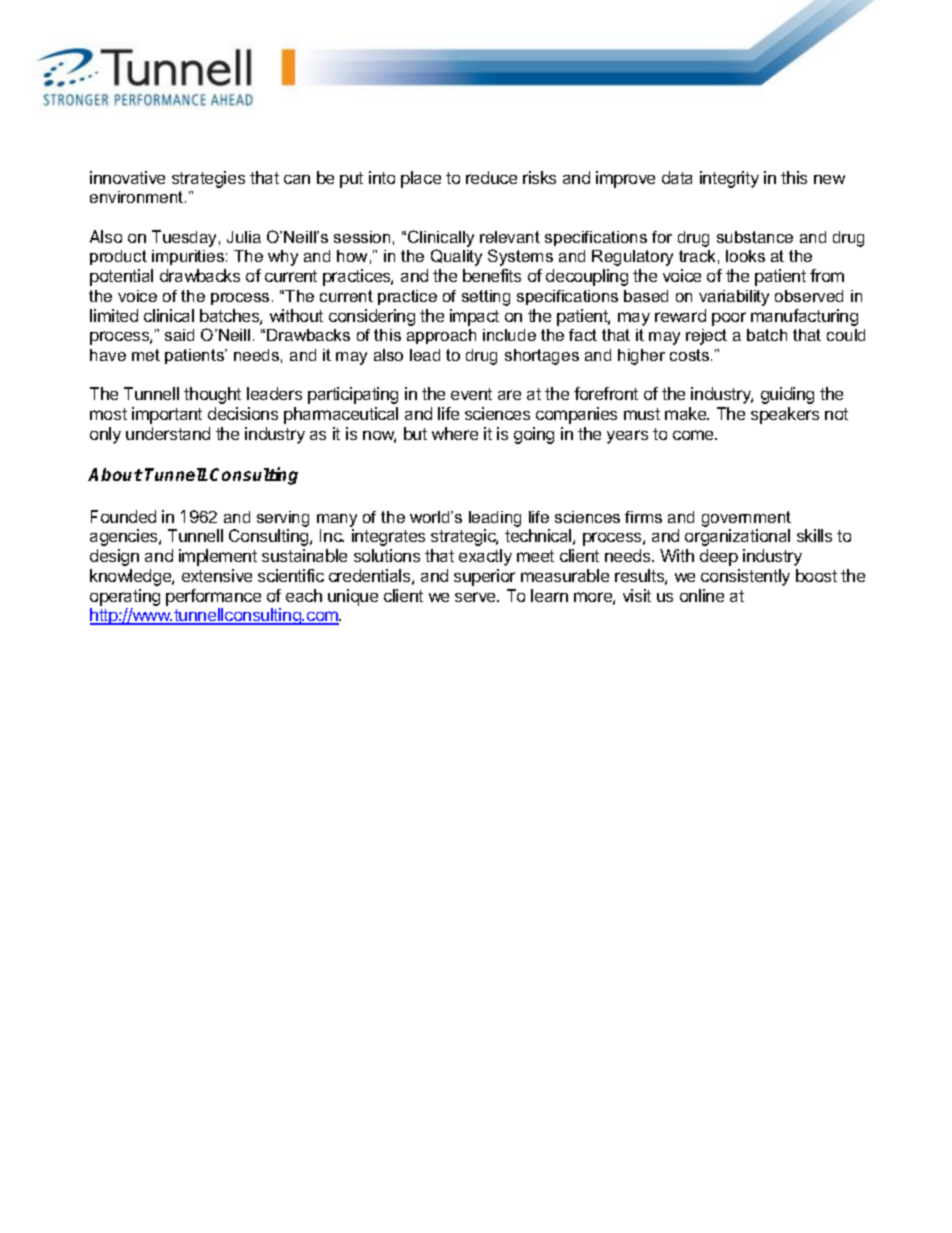 The width and height of the screenshot is (952, 1233). Describe the element at coordinates (115, 474) in the screenshot. I see `About` at that location.
